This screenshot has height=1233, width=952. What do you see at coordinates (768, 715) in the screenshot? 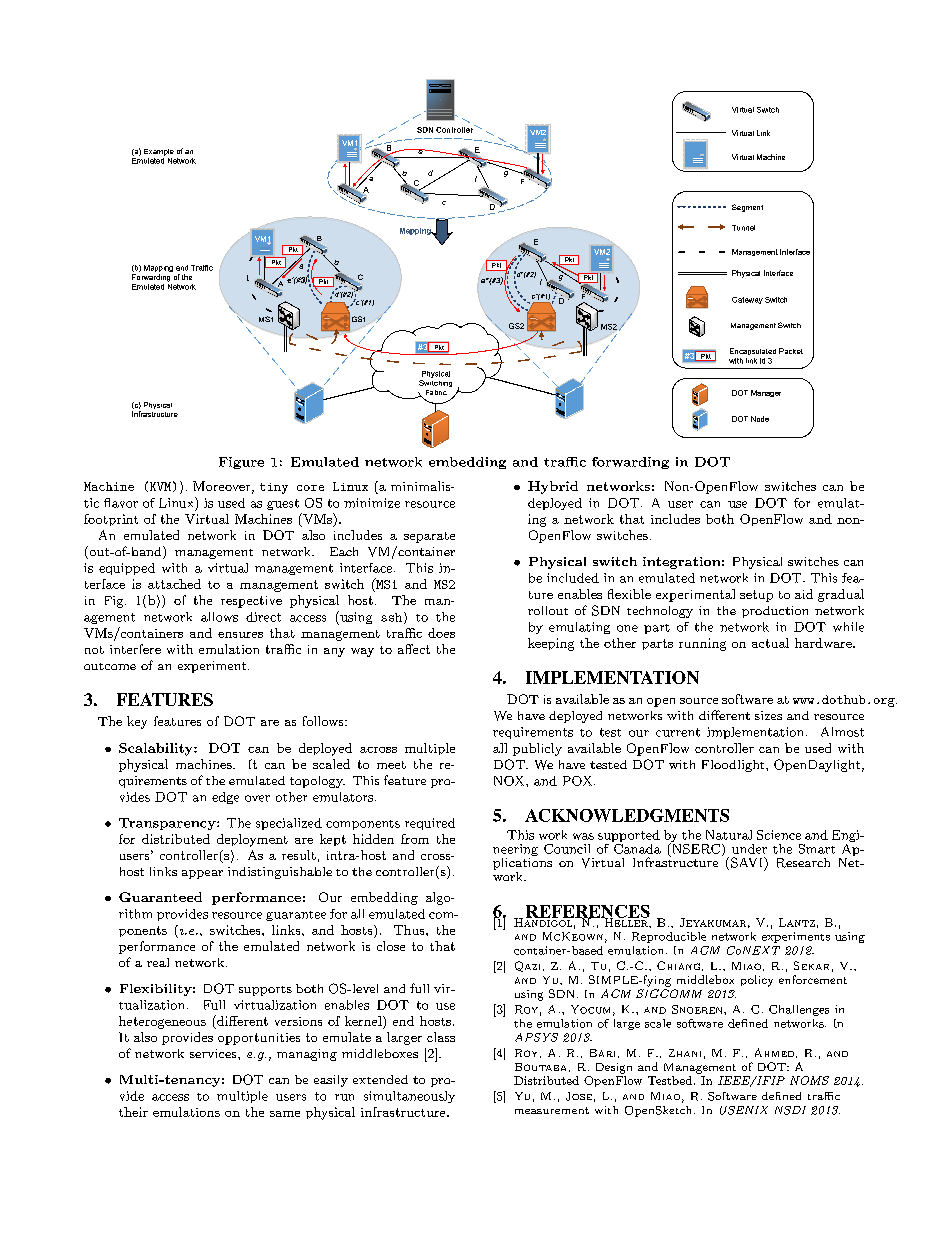
I see `sizes` at bounding box center [768, 715].
